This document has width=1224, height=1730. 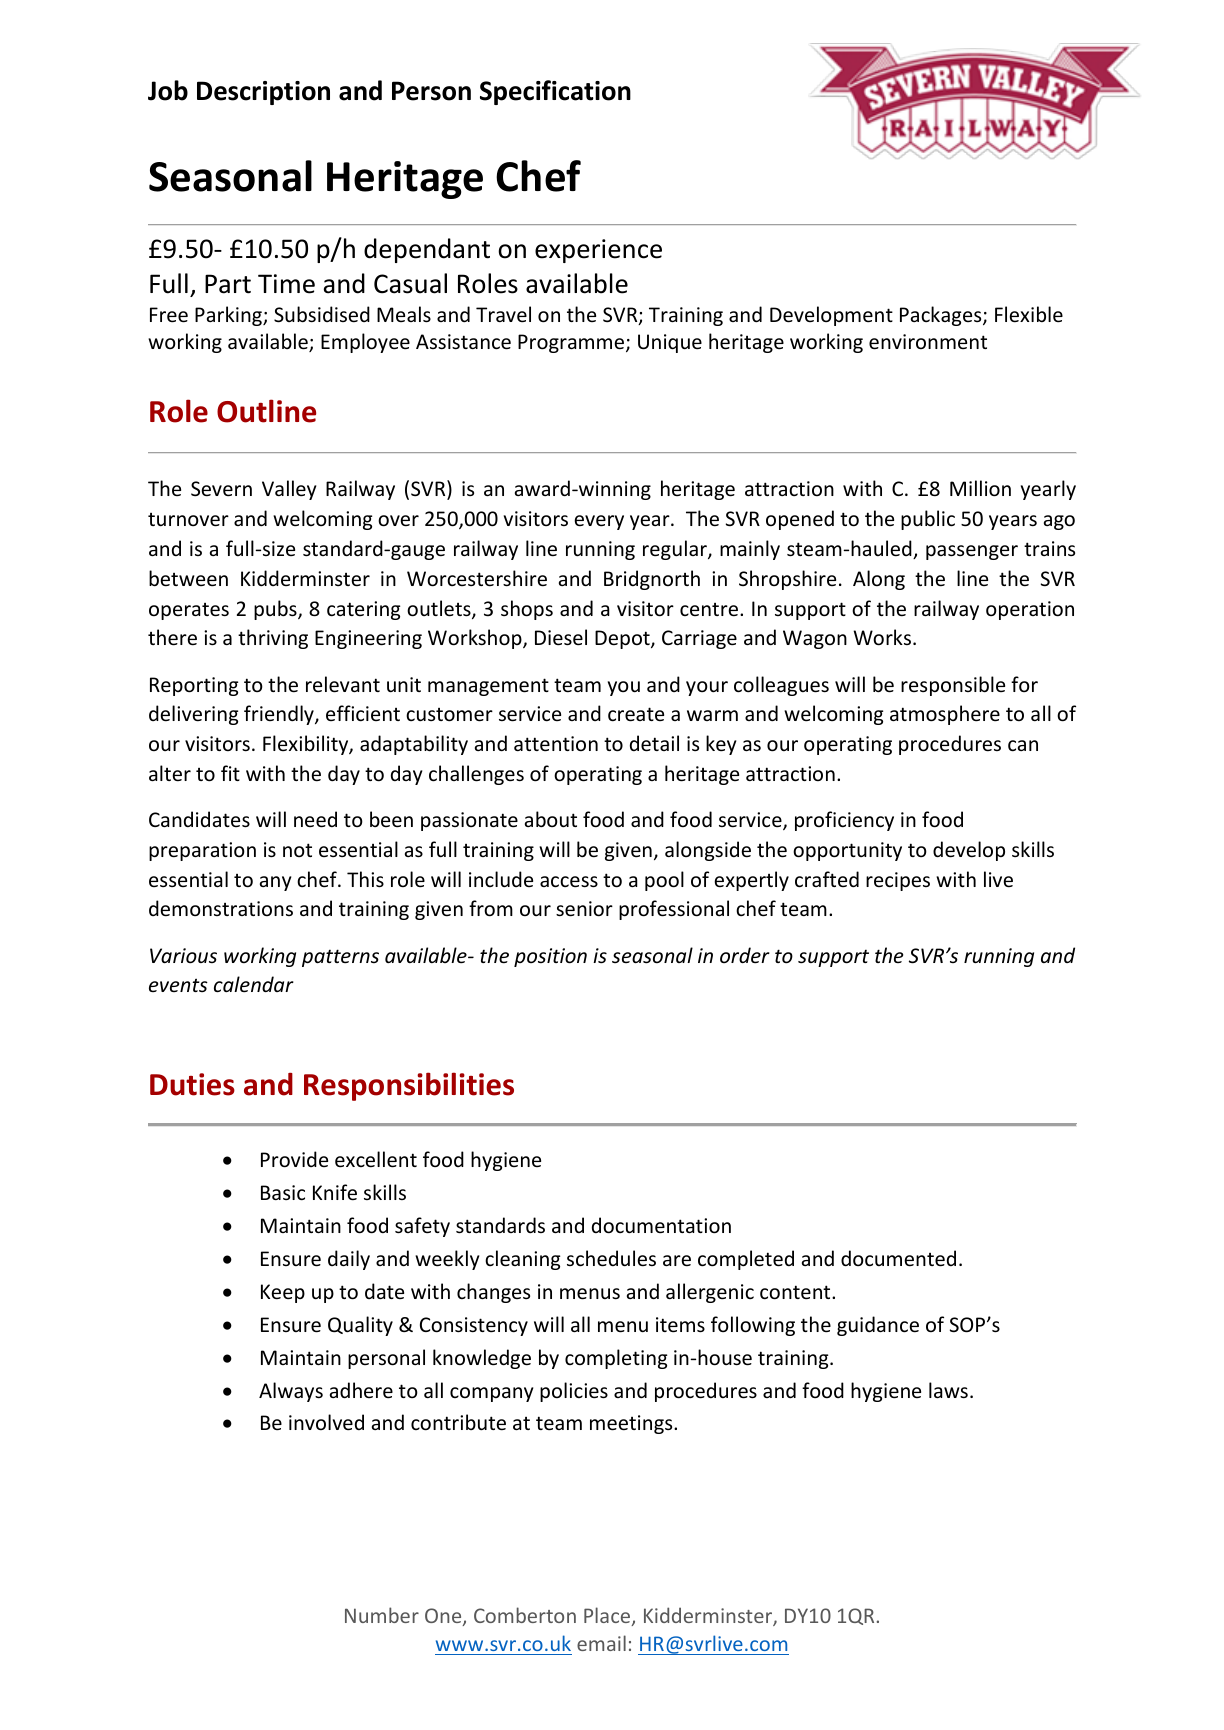 I want to click on recipes, so click(x=898, y=881).
